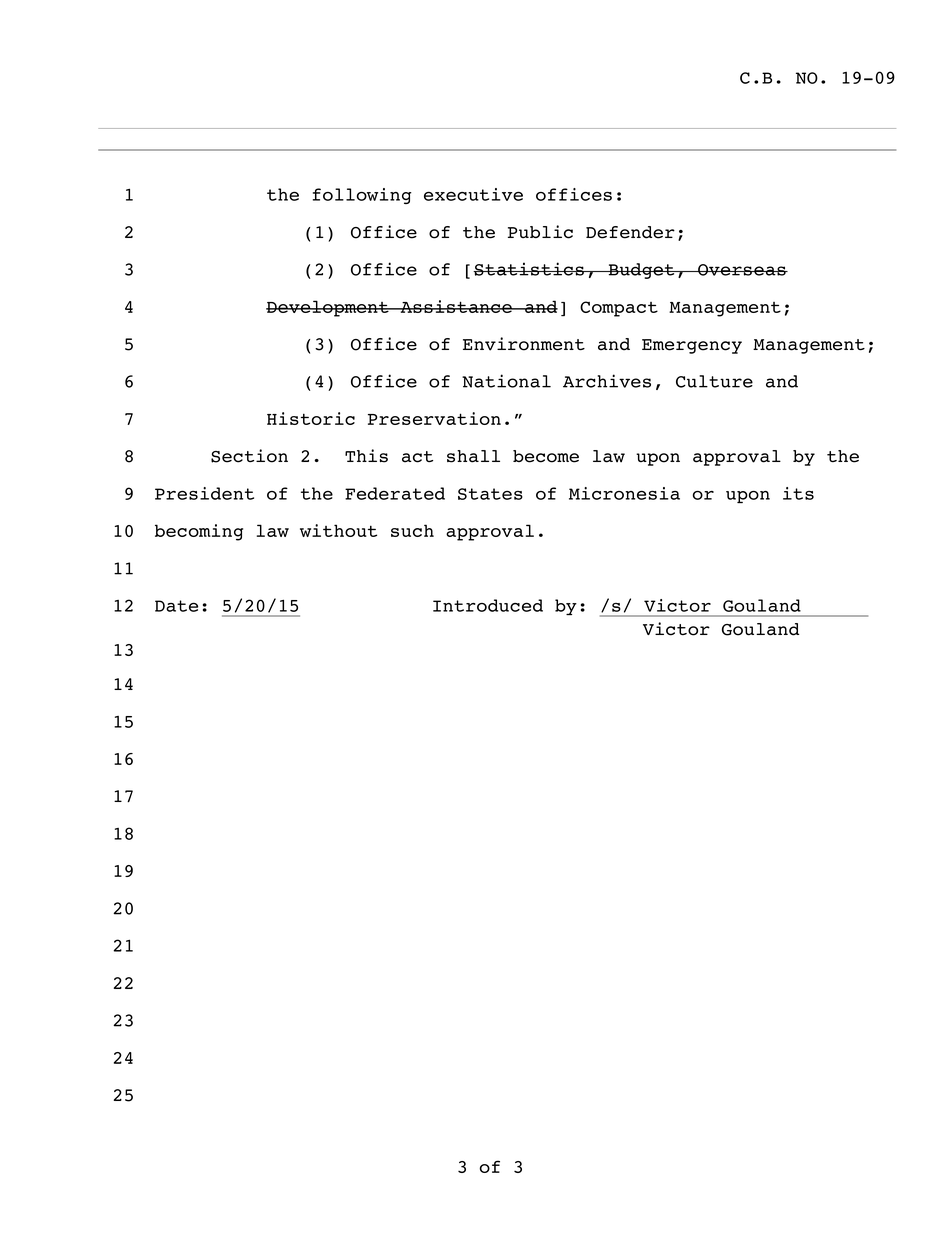  What do you see at coordinates (362, 196) in the image?
I see `following` at bounding box center [362, 196].
